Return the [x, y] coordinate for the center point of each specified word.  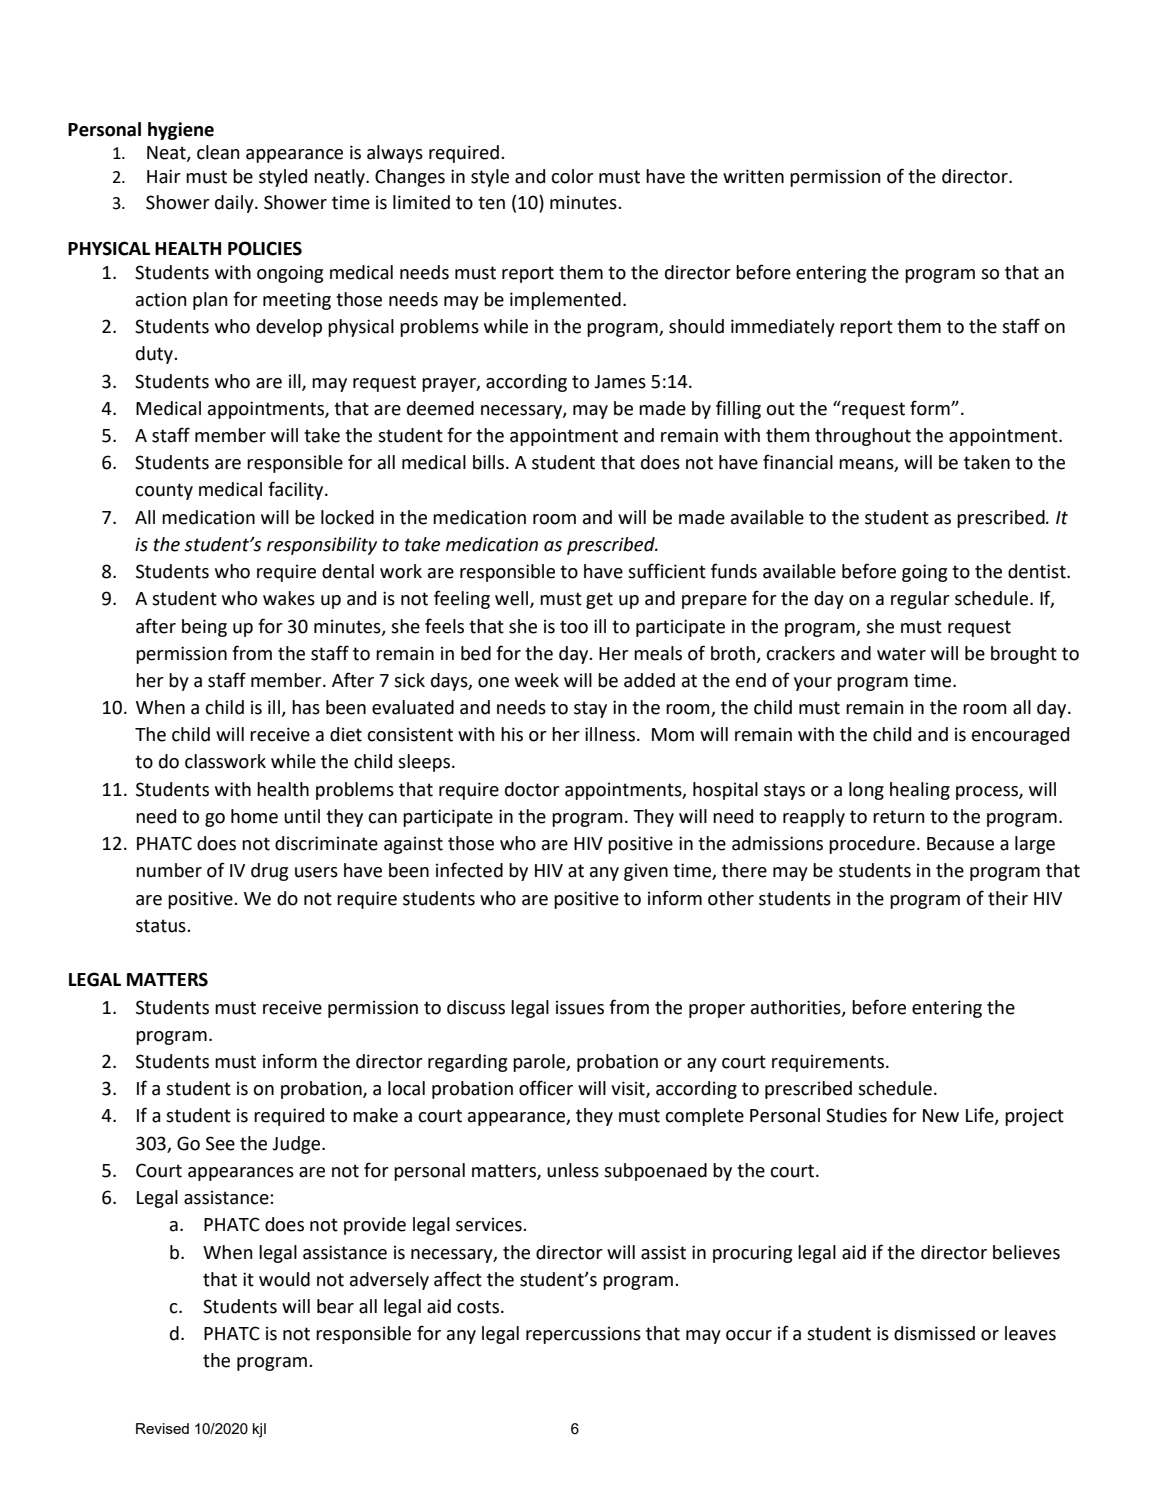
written [753, 176]
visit [629, 1089]
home [254, 816]
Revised [162, 1428]
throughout [863, 437]
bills [488, 462]
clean [218, 152]
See [220, 1143]
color [572, 176]
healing [920, 791]
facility [297, 490]
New [941, 1116]
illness [610, 734]
